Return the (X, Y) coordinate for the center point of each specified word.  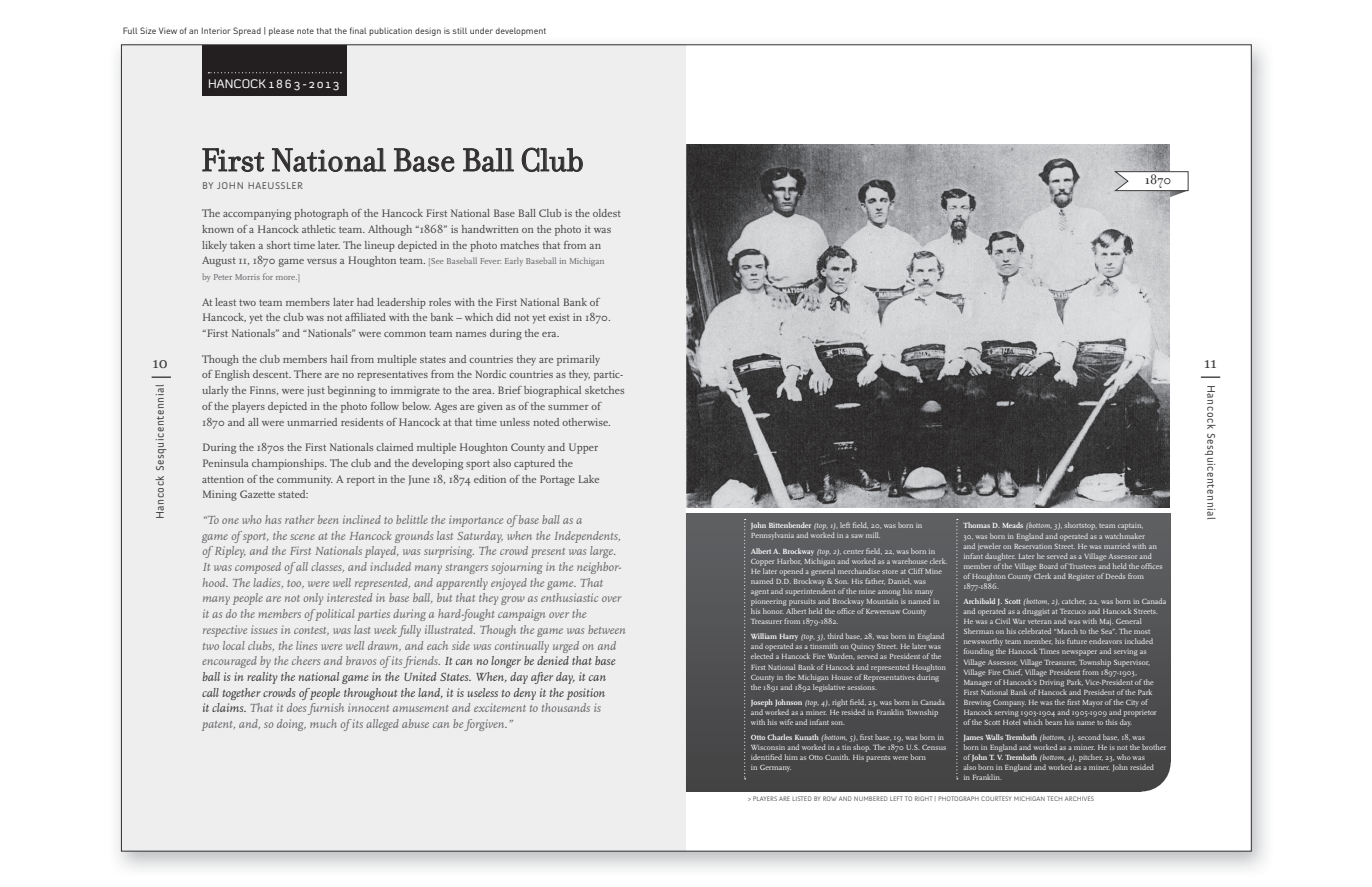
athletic (319, 229)
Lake (588, 479)
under (481, 30)
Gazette (257, 494)
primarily (578, 360)
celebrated (1034, 631)
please (281, 31)
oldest (607, 213)
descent (272, 374)
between (606, 629)
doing (291, 725)
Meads (1012, 525)
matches (519, 245)
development (521, 32)
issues (264, 630)
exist (559, 317)
